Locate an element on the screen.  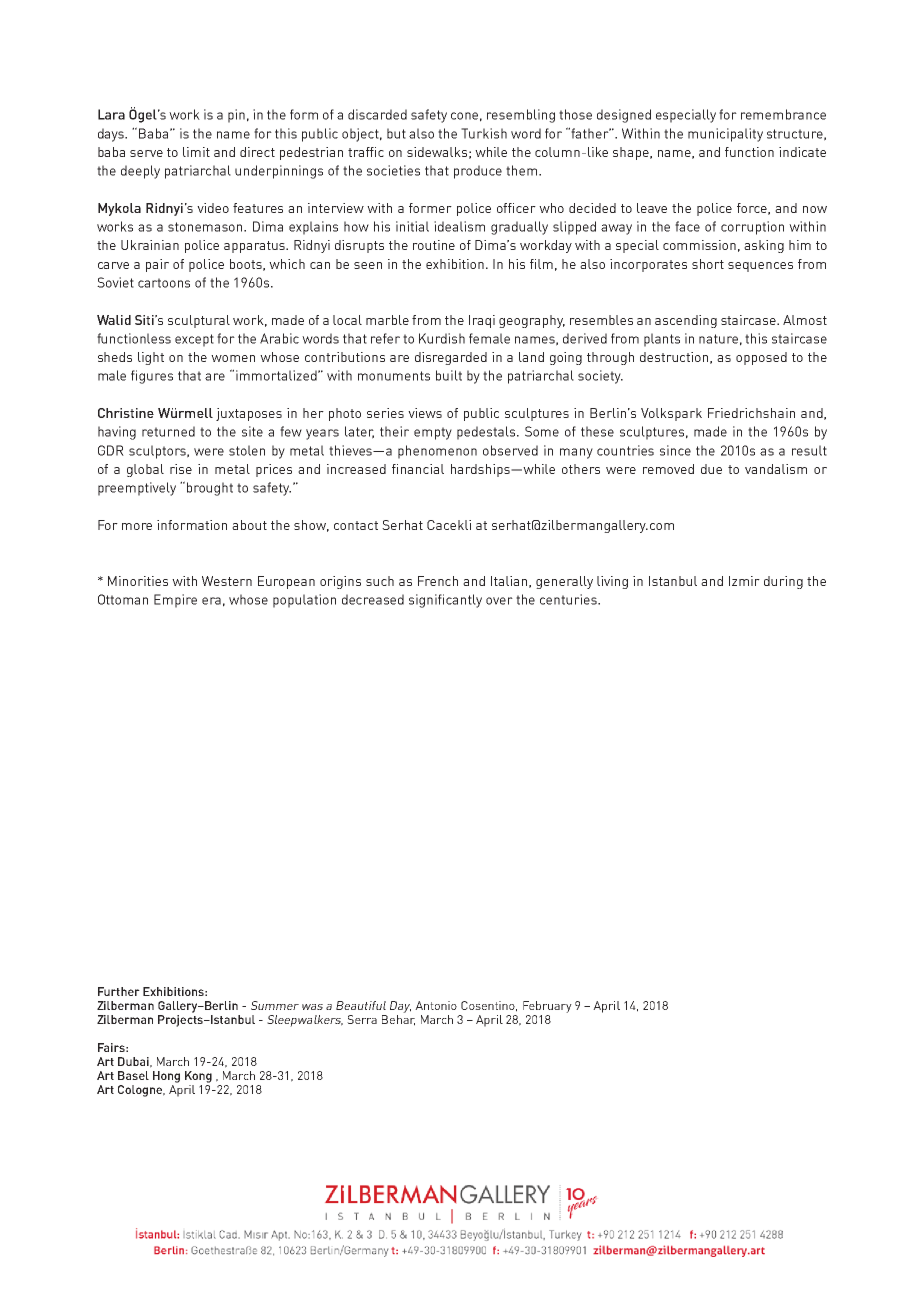
municipality is located at coordinates (725, 135).
